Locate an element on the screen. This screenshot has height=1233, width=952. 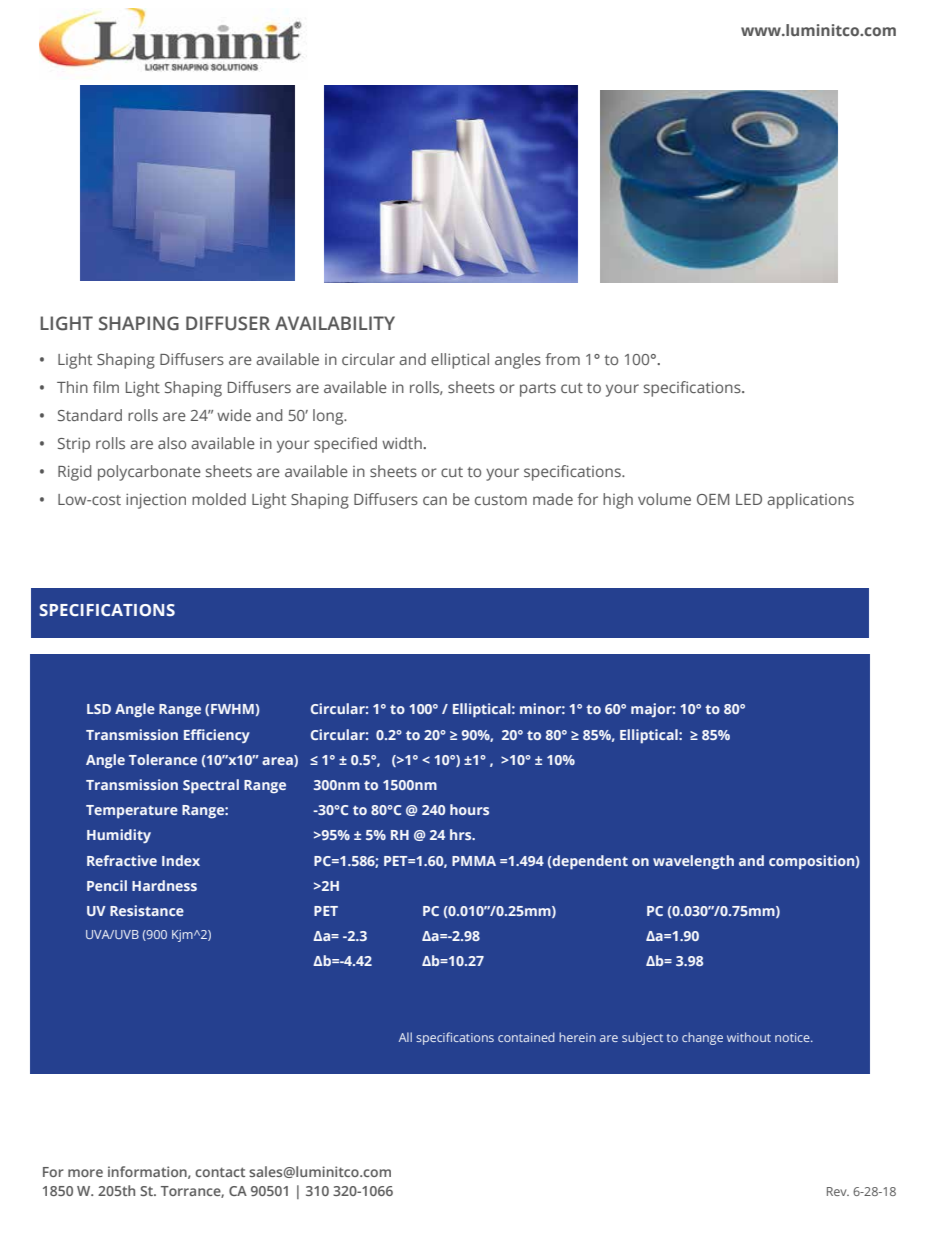
wavelength is located at coordinates (693, 862).
